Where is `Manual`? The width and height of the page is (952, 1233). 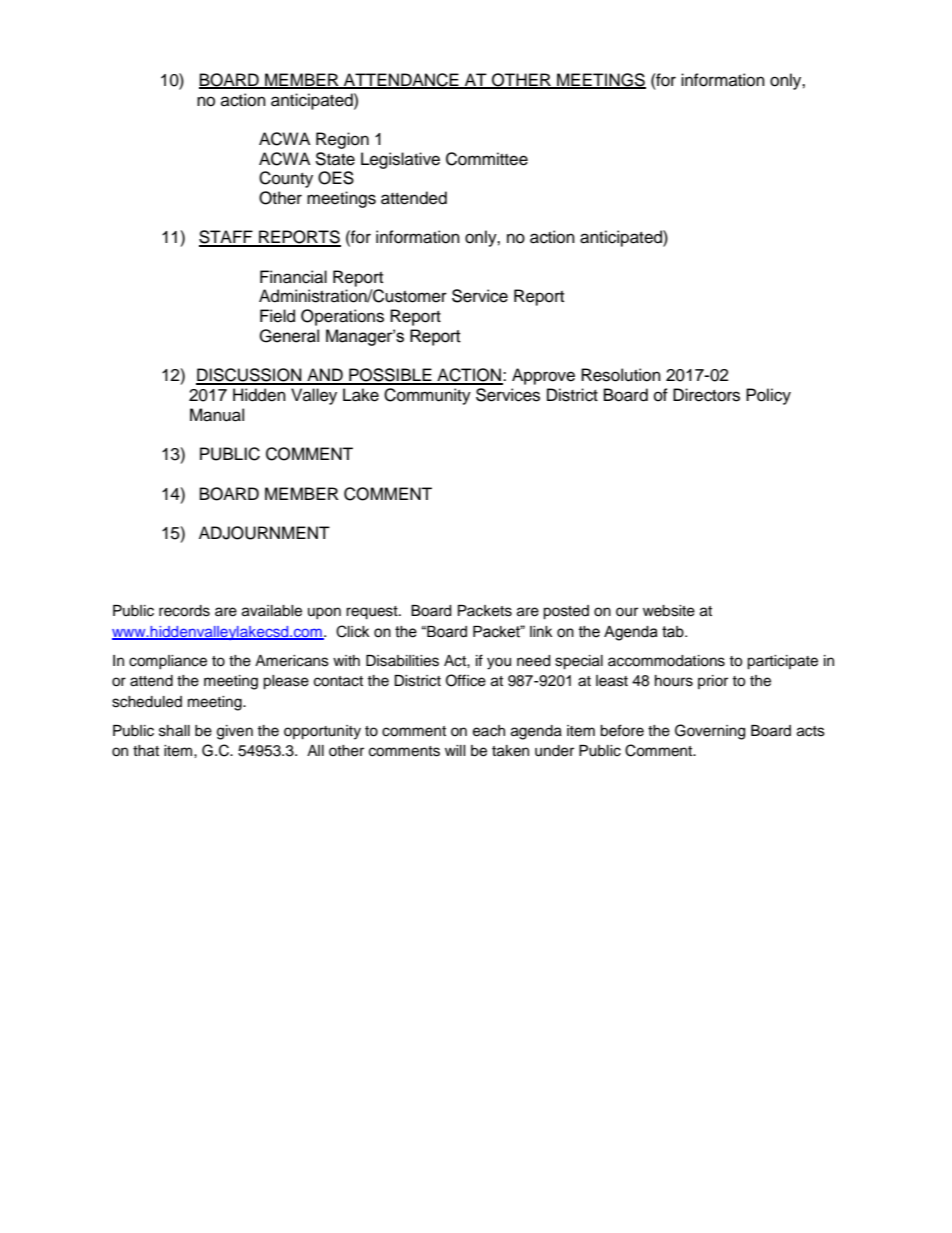
Manual is located at coordinates (217, 415).
